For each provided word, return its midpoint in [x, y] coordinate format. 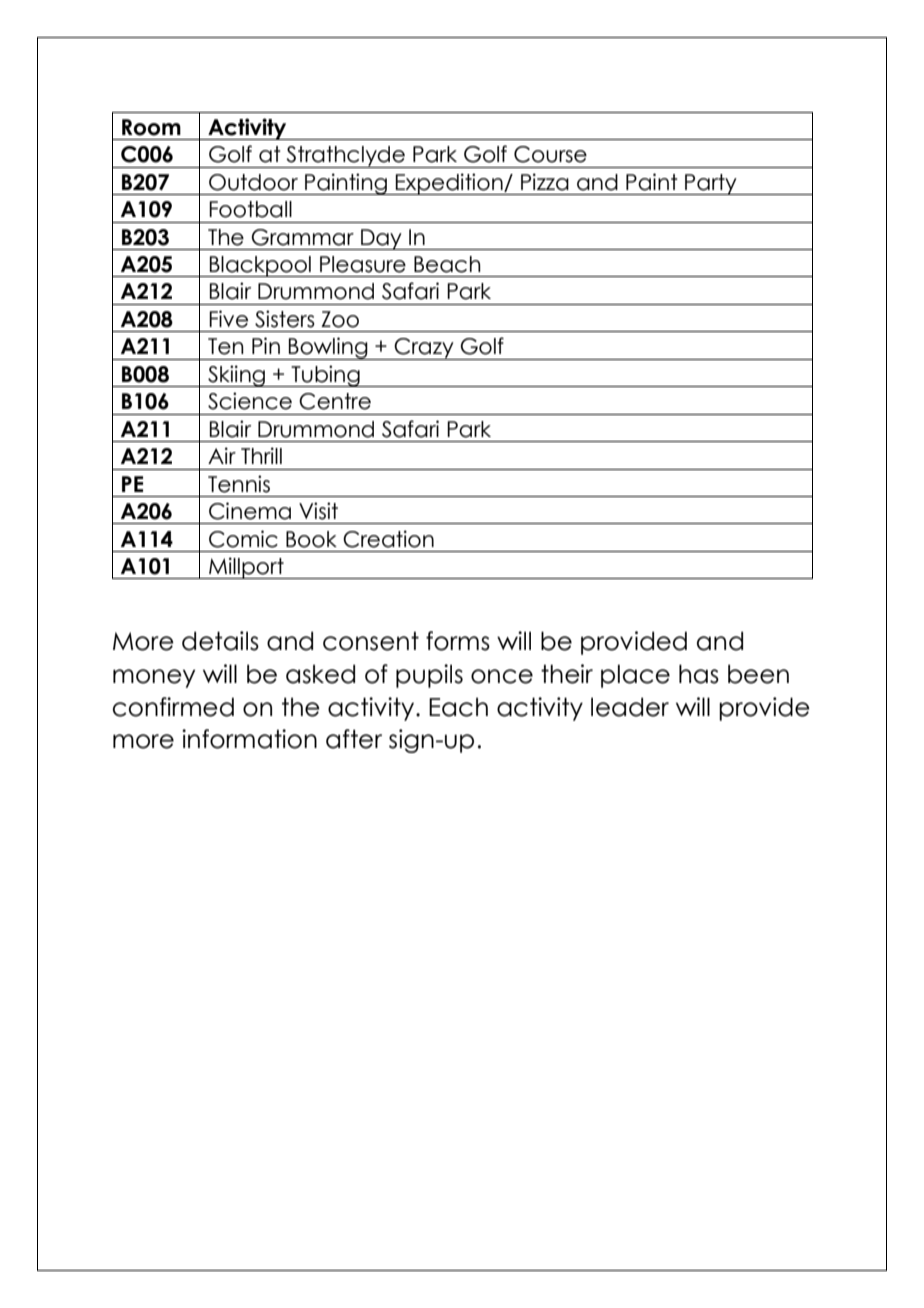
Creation [388, 539]
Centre [335, 401]
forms [458, 641]
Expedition [449, 184]
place [635, 676]
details [220, 641]
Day [381, 239]
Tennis [239, 484]
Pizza [545, 182]
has [699, 674]
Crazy [424, 349]
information [249, 739]
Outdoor [253, 182]
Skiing [236, 376]
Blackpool [260, 266]
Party [711, 184]
